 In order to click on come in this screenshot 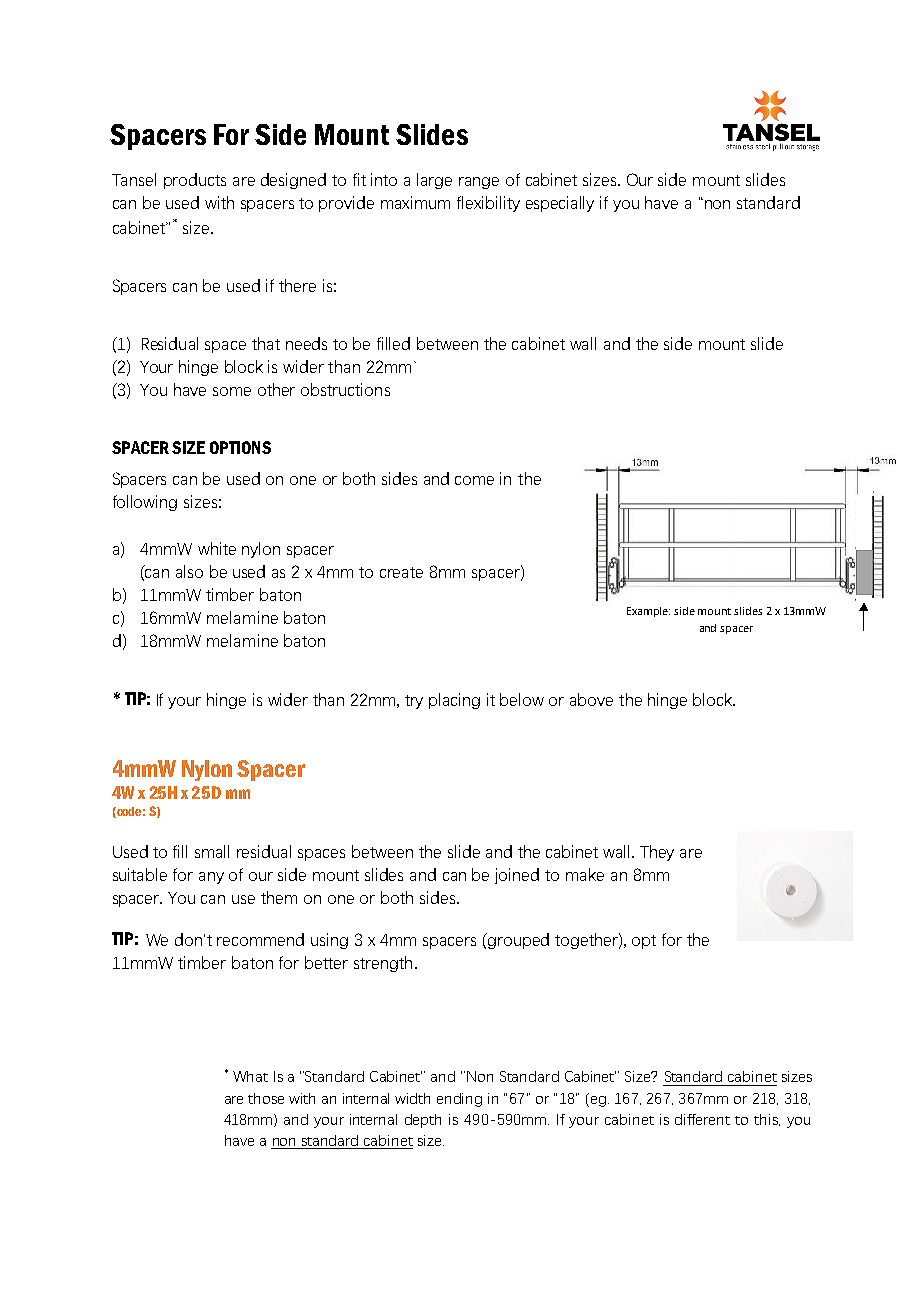, I will do `click(474, 480)`.
